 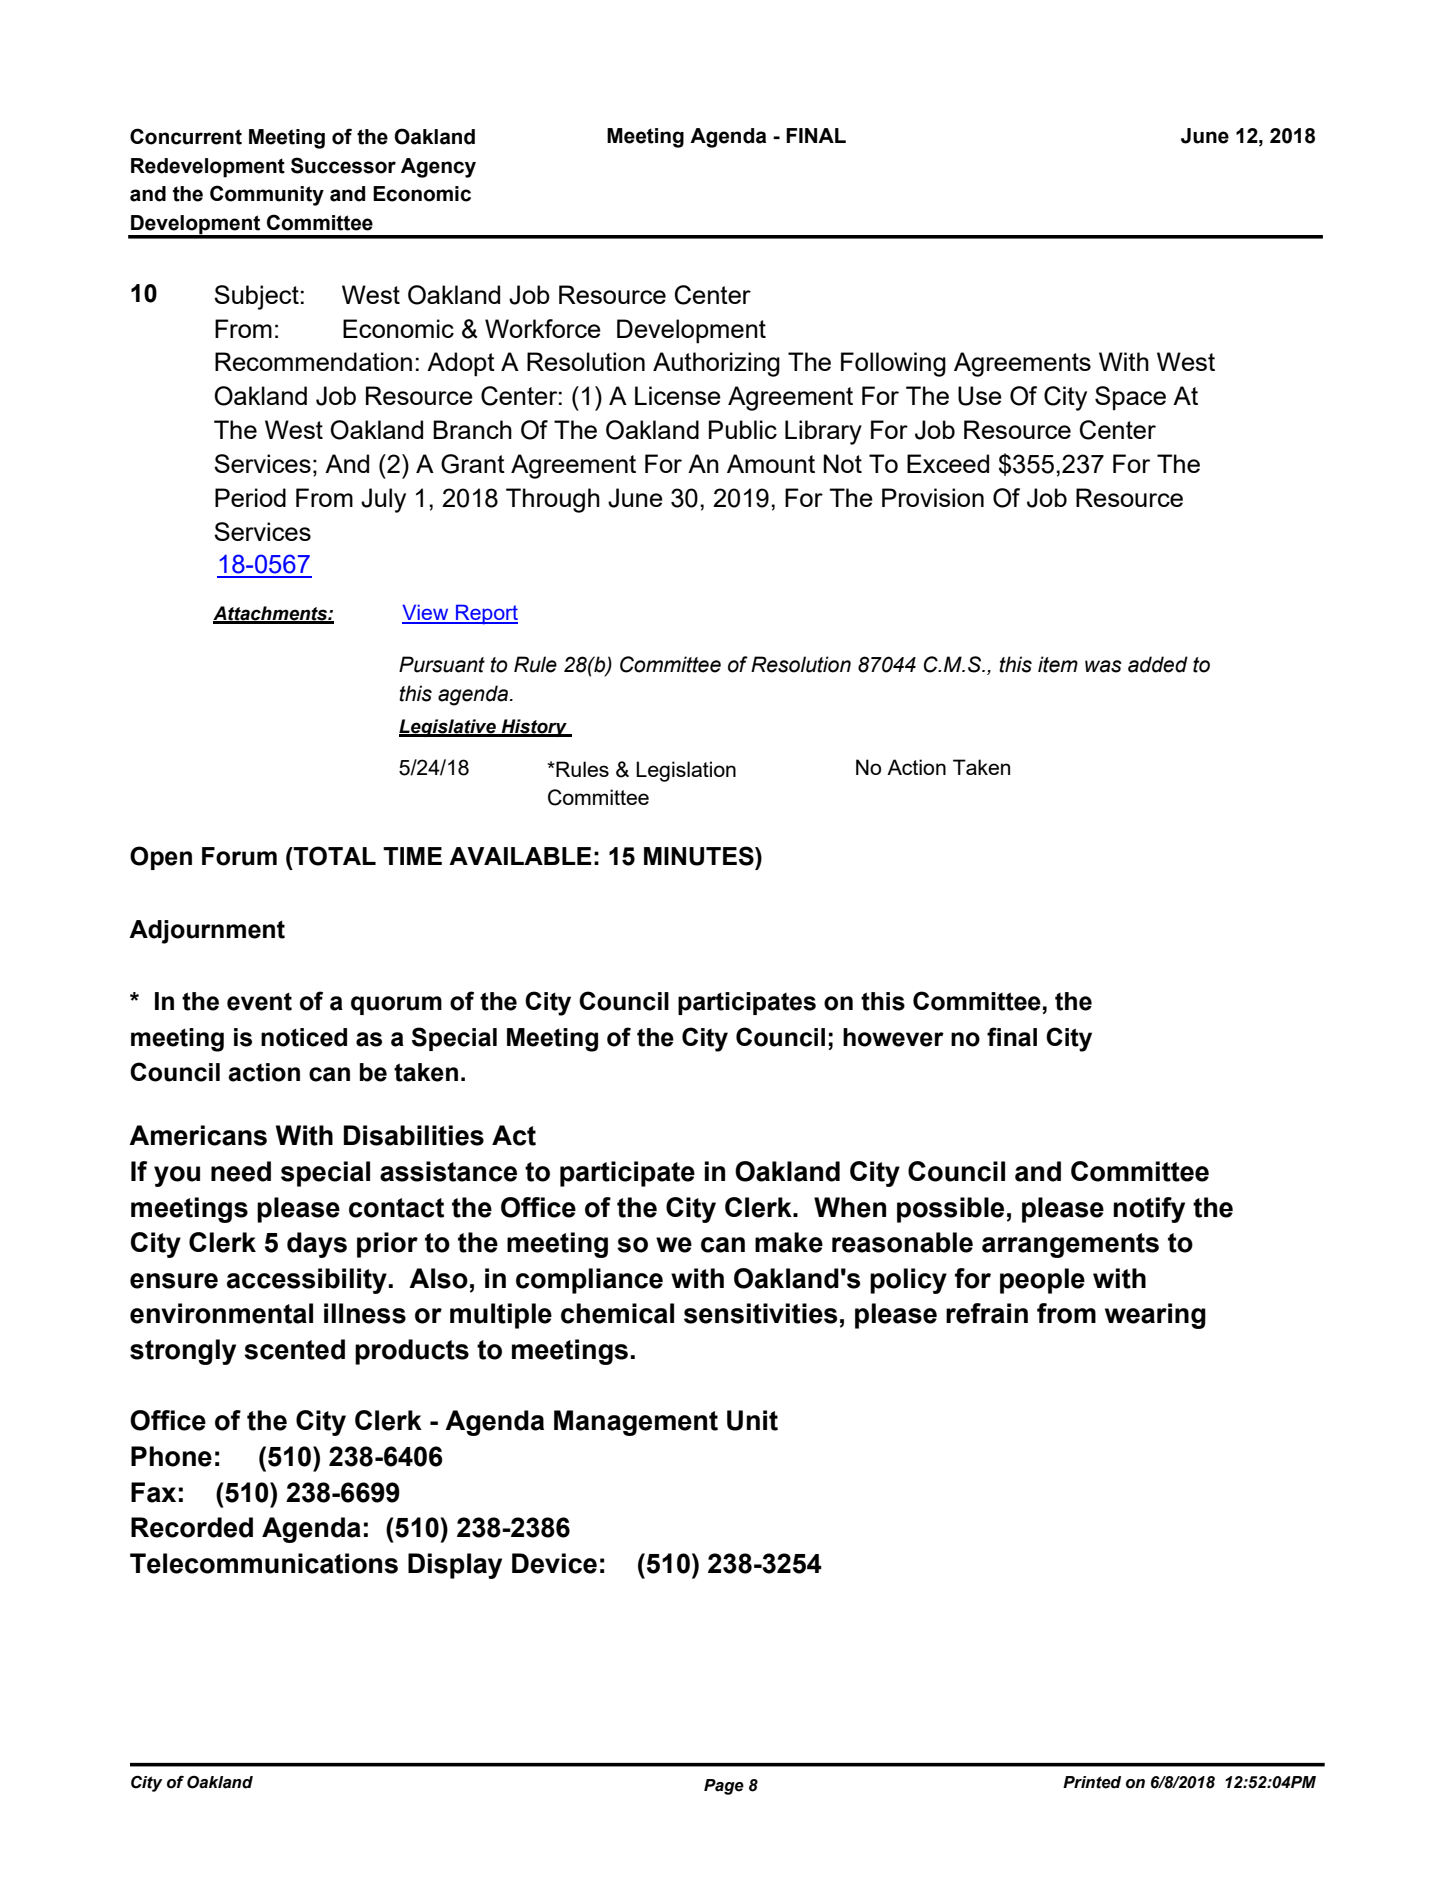 I want to click on Successor, so click(x=343, y=165).
